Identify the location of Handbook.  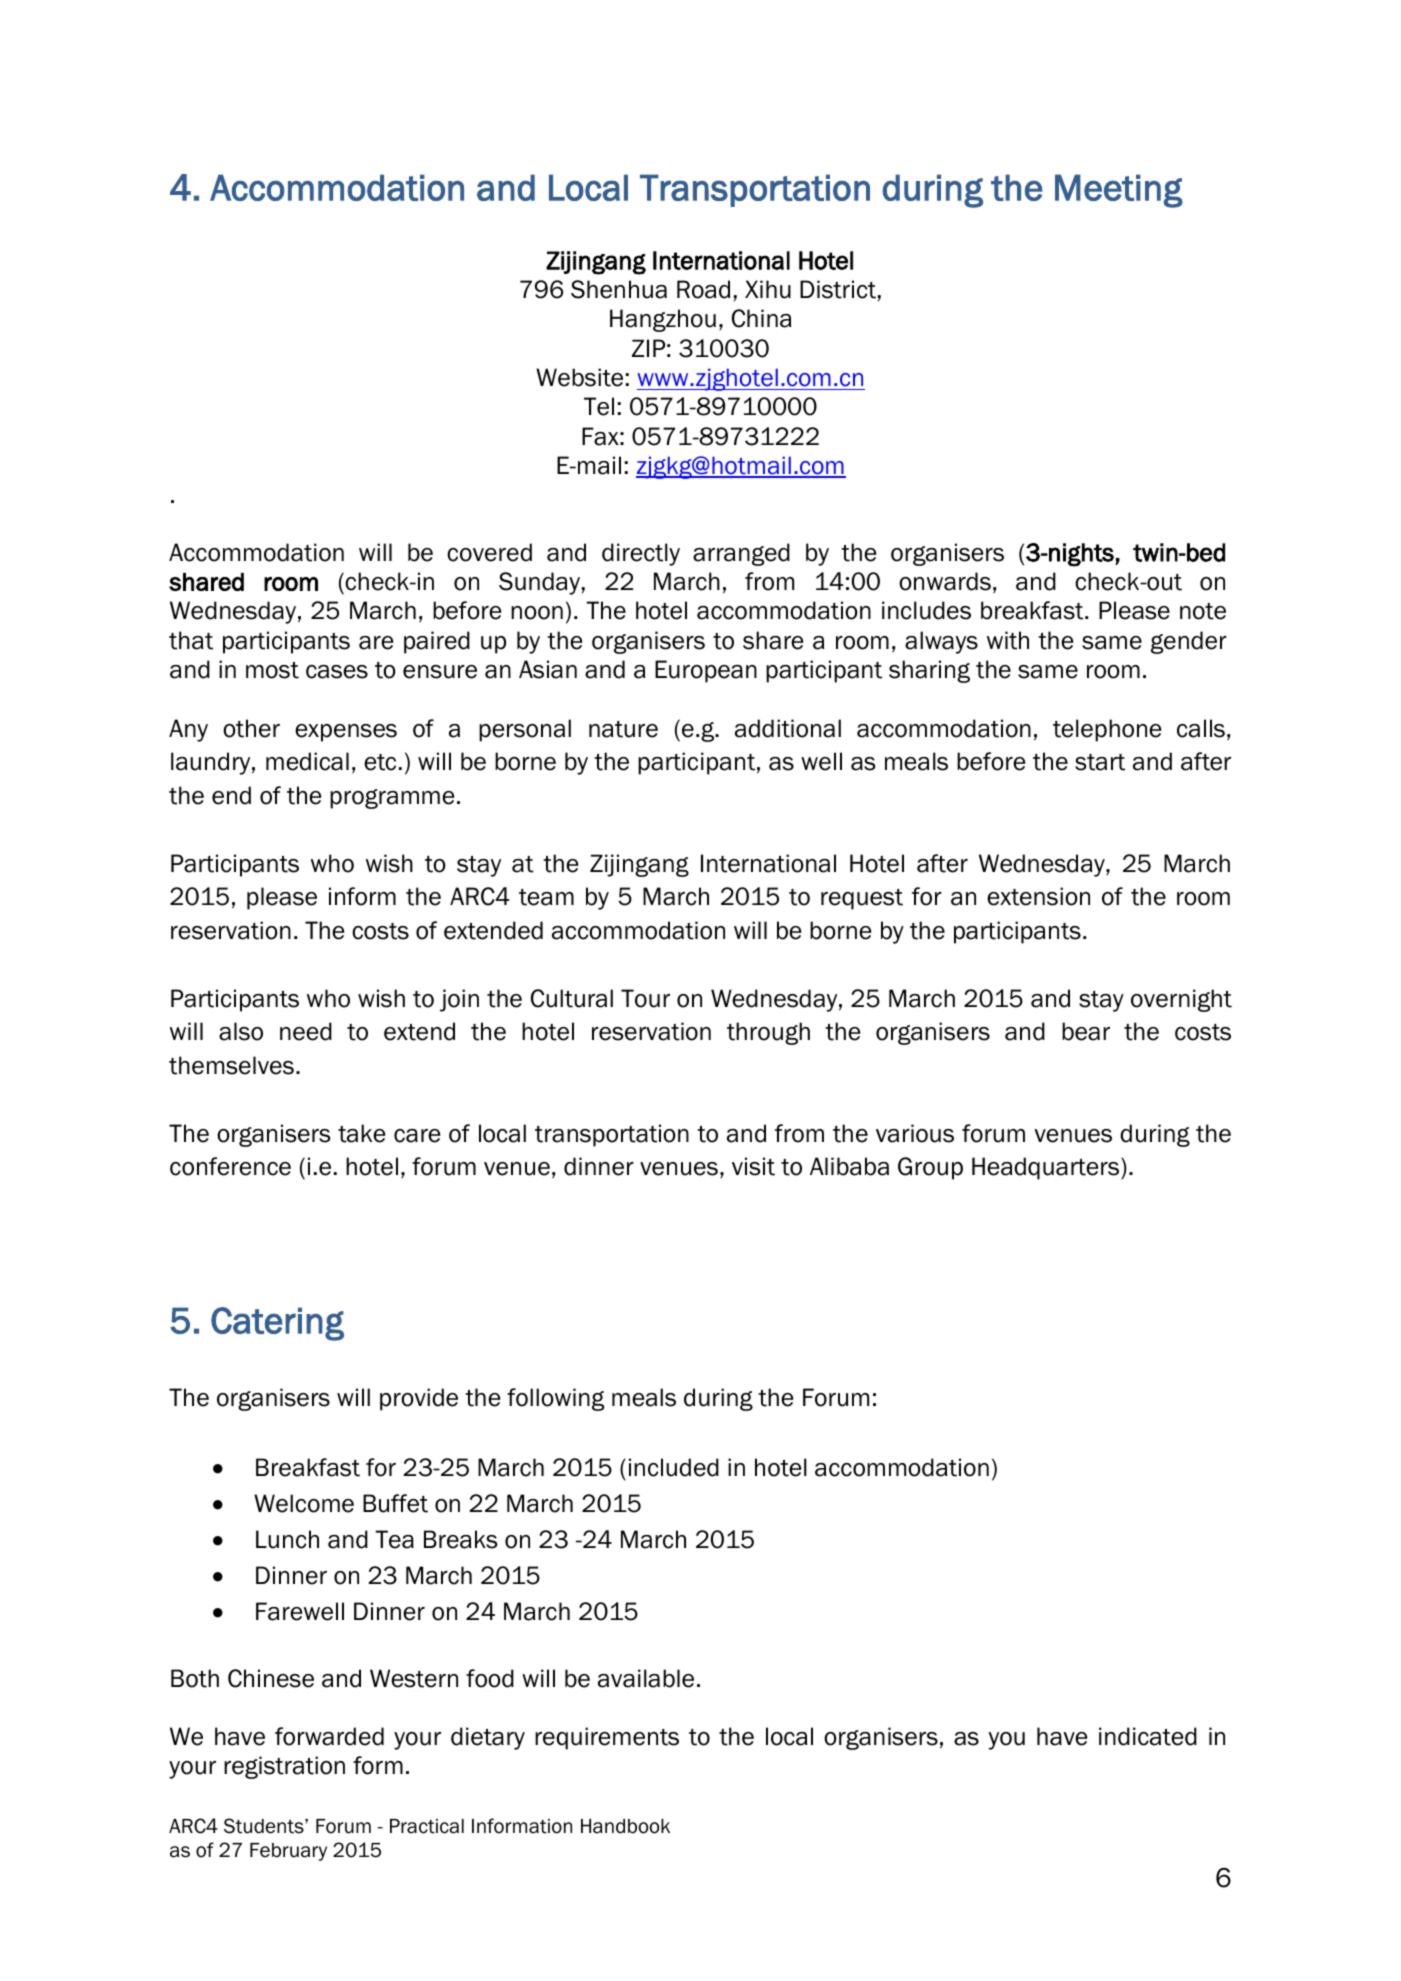
(625, 1826).
